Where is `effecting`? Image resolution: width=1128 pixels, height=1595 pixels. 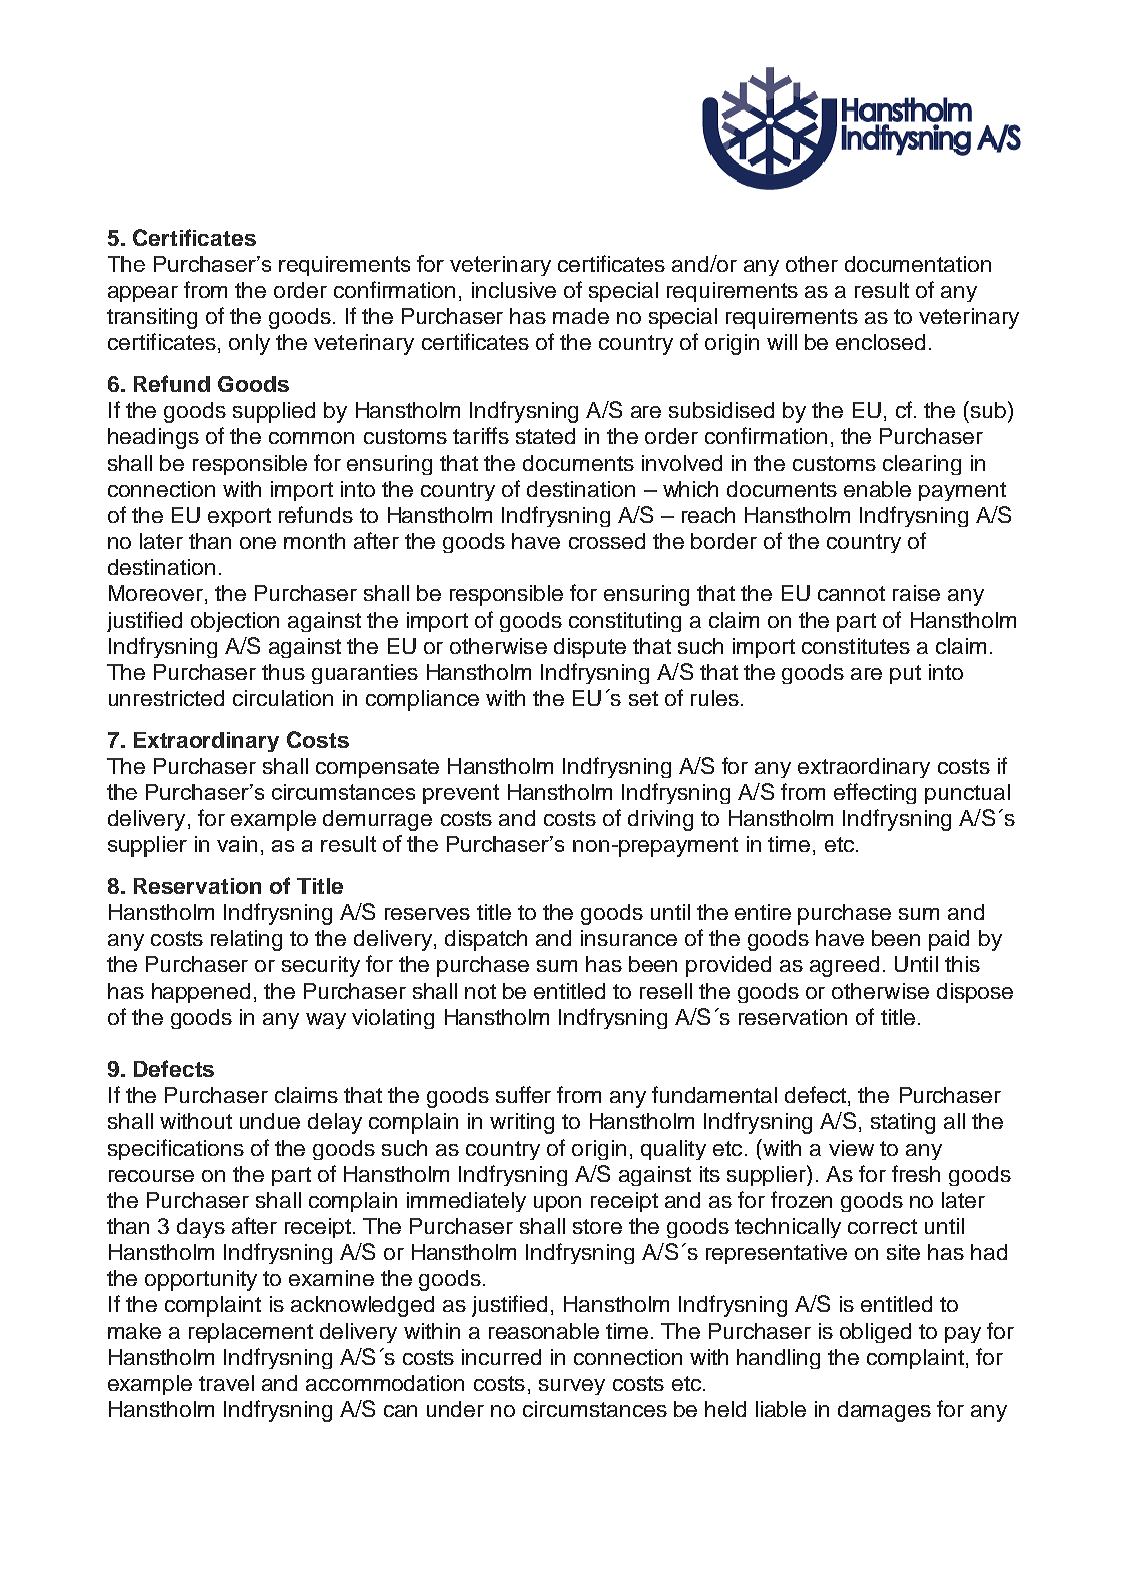
effecting is located at coordinates (875, 793).
